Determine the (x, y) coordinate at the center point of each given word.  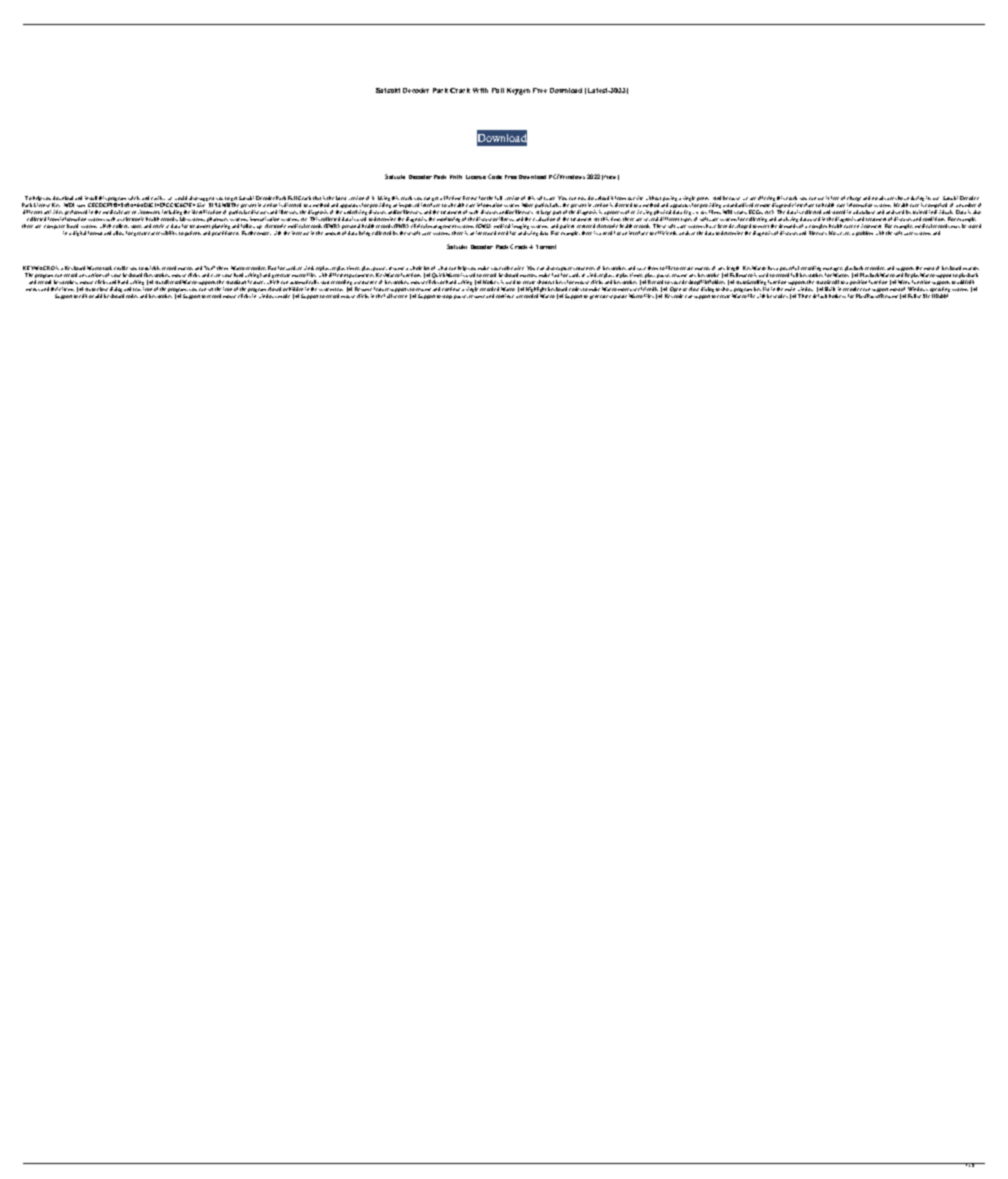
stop (447, 297)
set (210, 289)
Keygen (518, 91)
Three (804, 296)
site (639, 198)
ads (883, 198)
